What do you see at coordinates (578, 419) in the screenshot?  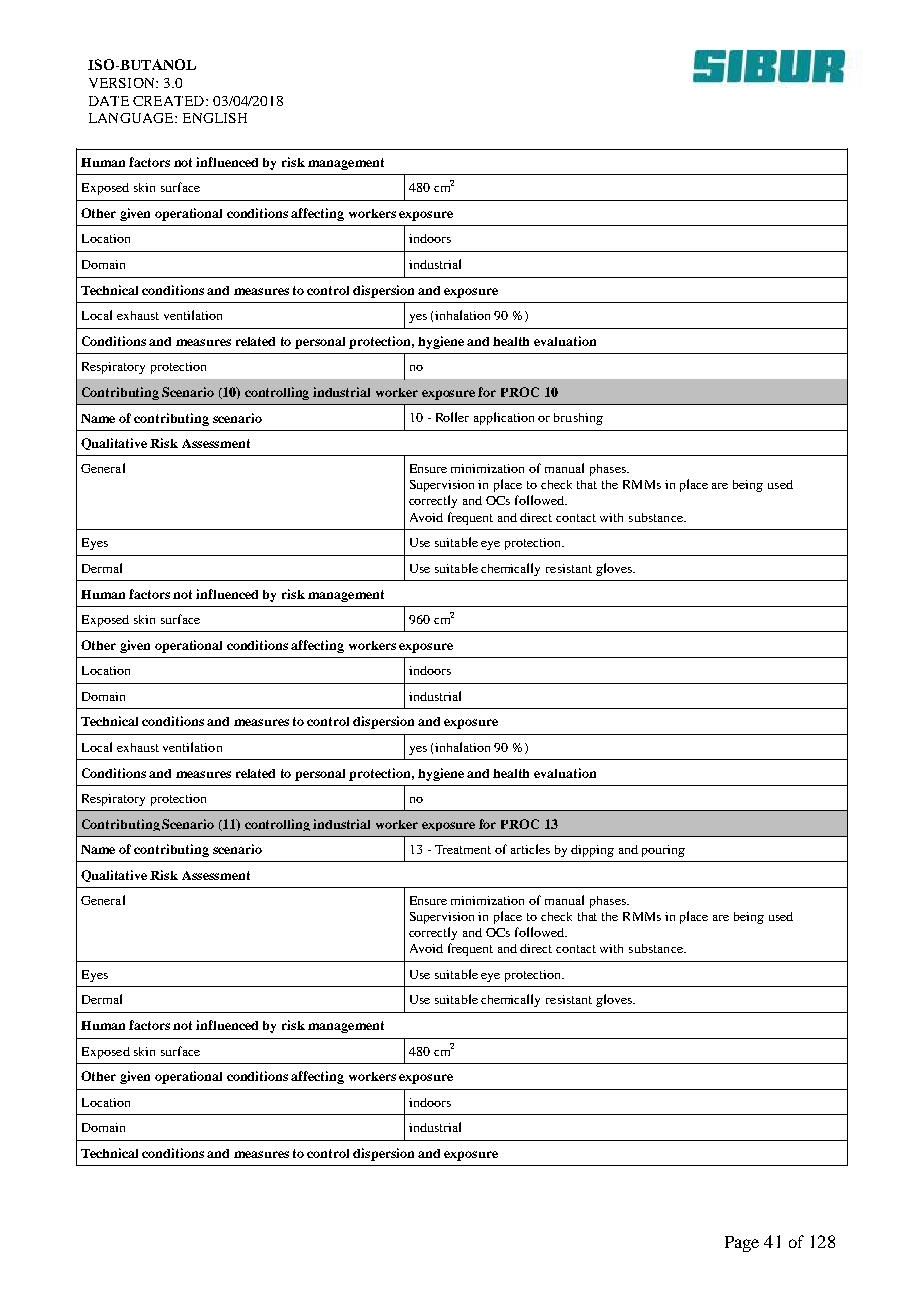 I see `brushing` at bounding box center [578, 419].
